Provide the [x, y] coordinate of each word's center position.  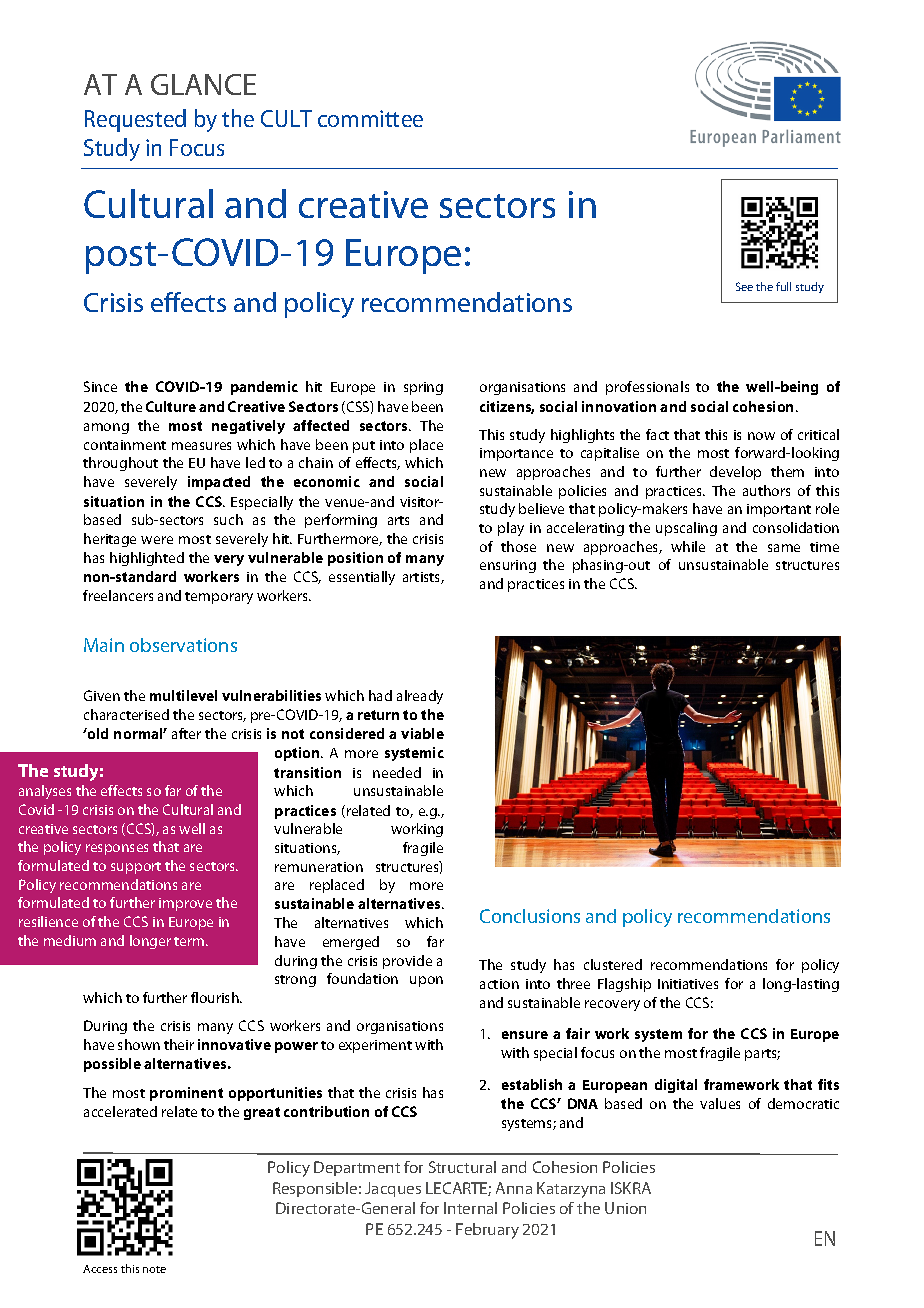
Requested [135, 120]
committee [370, 118]
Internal [470, 1208]
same [784, 548]
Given [102, 695]
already [420, 697]
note [154, 1269]
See [744, 286]
